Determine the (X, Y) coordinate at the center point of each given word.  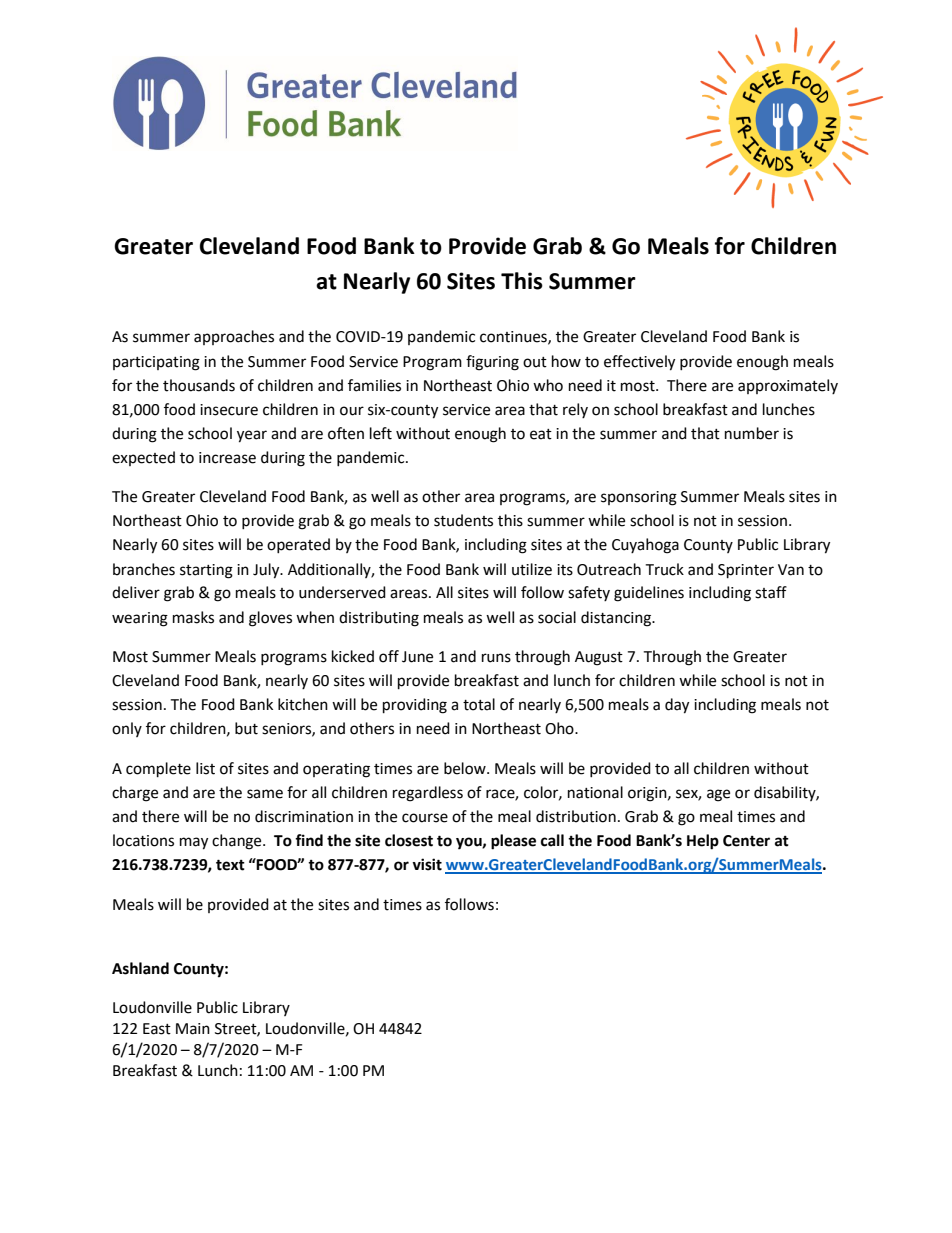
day (677, 706)
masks (193, 617)
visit (427, 864)
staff (771, 592)
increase (227, 458)
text (230, 865)
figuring (492, 363)
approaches (234, 337)
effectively (639, 363)
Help (703, 842)
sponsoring (639, 498)
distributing (379, 619)
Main (193, 1029)
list (205, 768)
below (466, 768)
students (463, 520)
